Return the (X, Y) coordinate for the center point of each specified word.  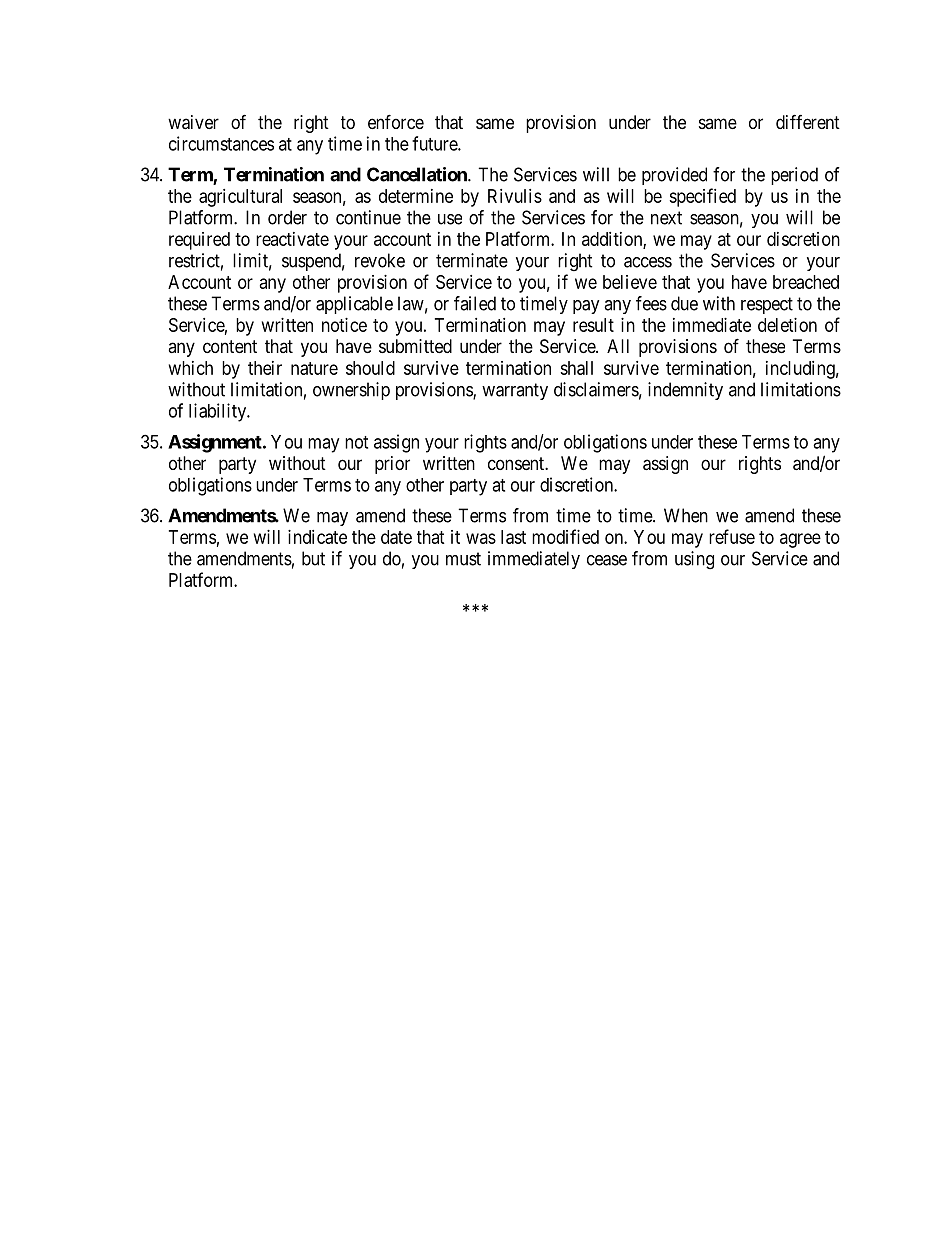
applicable (354, 305)
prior (392, 465)
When (686, 515)
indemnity (685, 391)
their (265, 368)
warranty (515, 391)
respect (767, 305)
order (287, 217)
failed (475, 303)
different (808, 121)
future (435, 143)
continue (368, 217)
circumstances (221, 143)
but (313, 558)
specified (702, 197)
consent (517, 463)
